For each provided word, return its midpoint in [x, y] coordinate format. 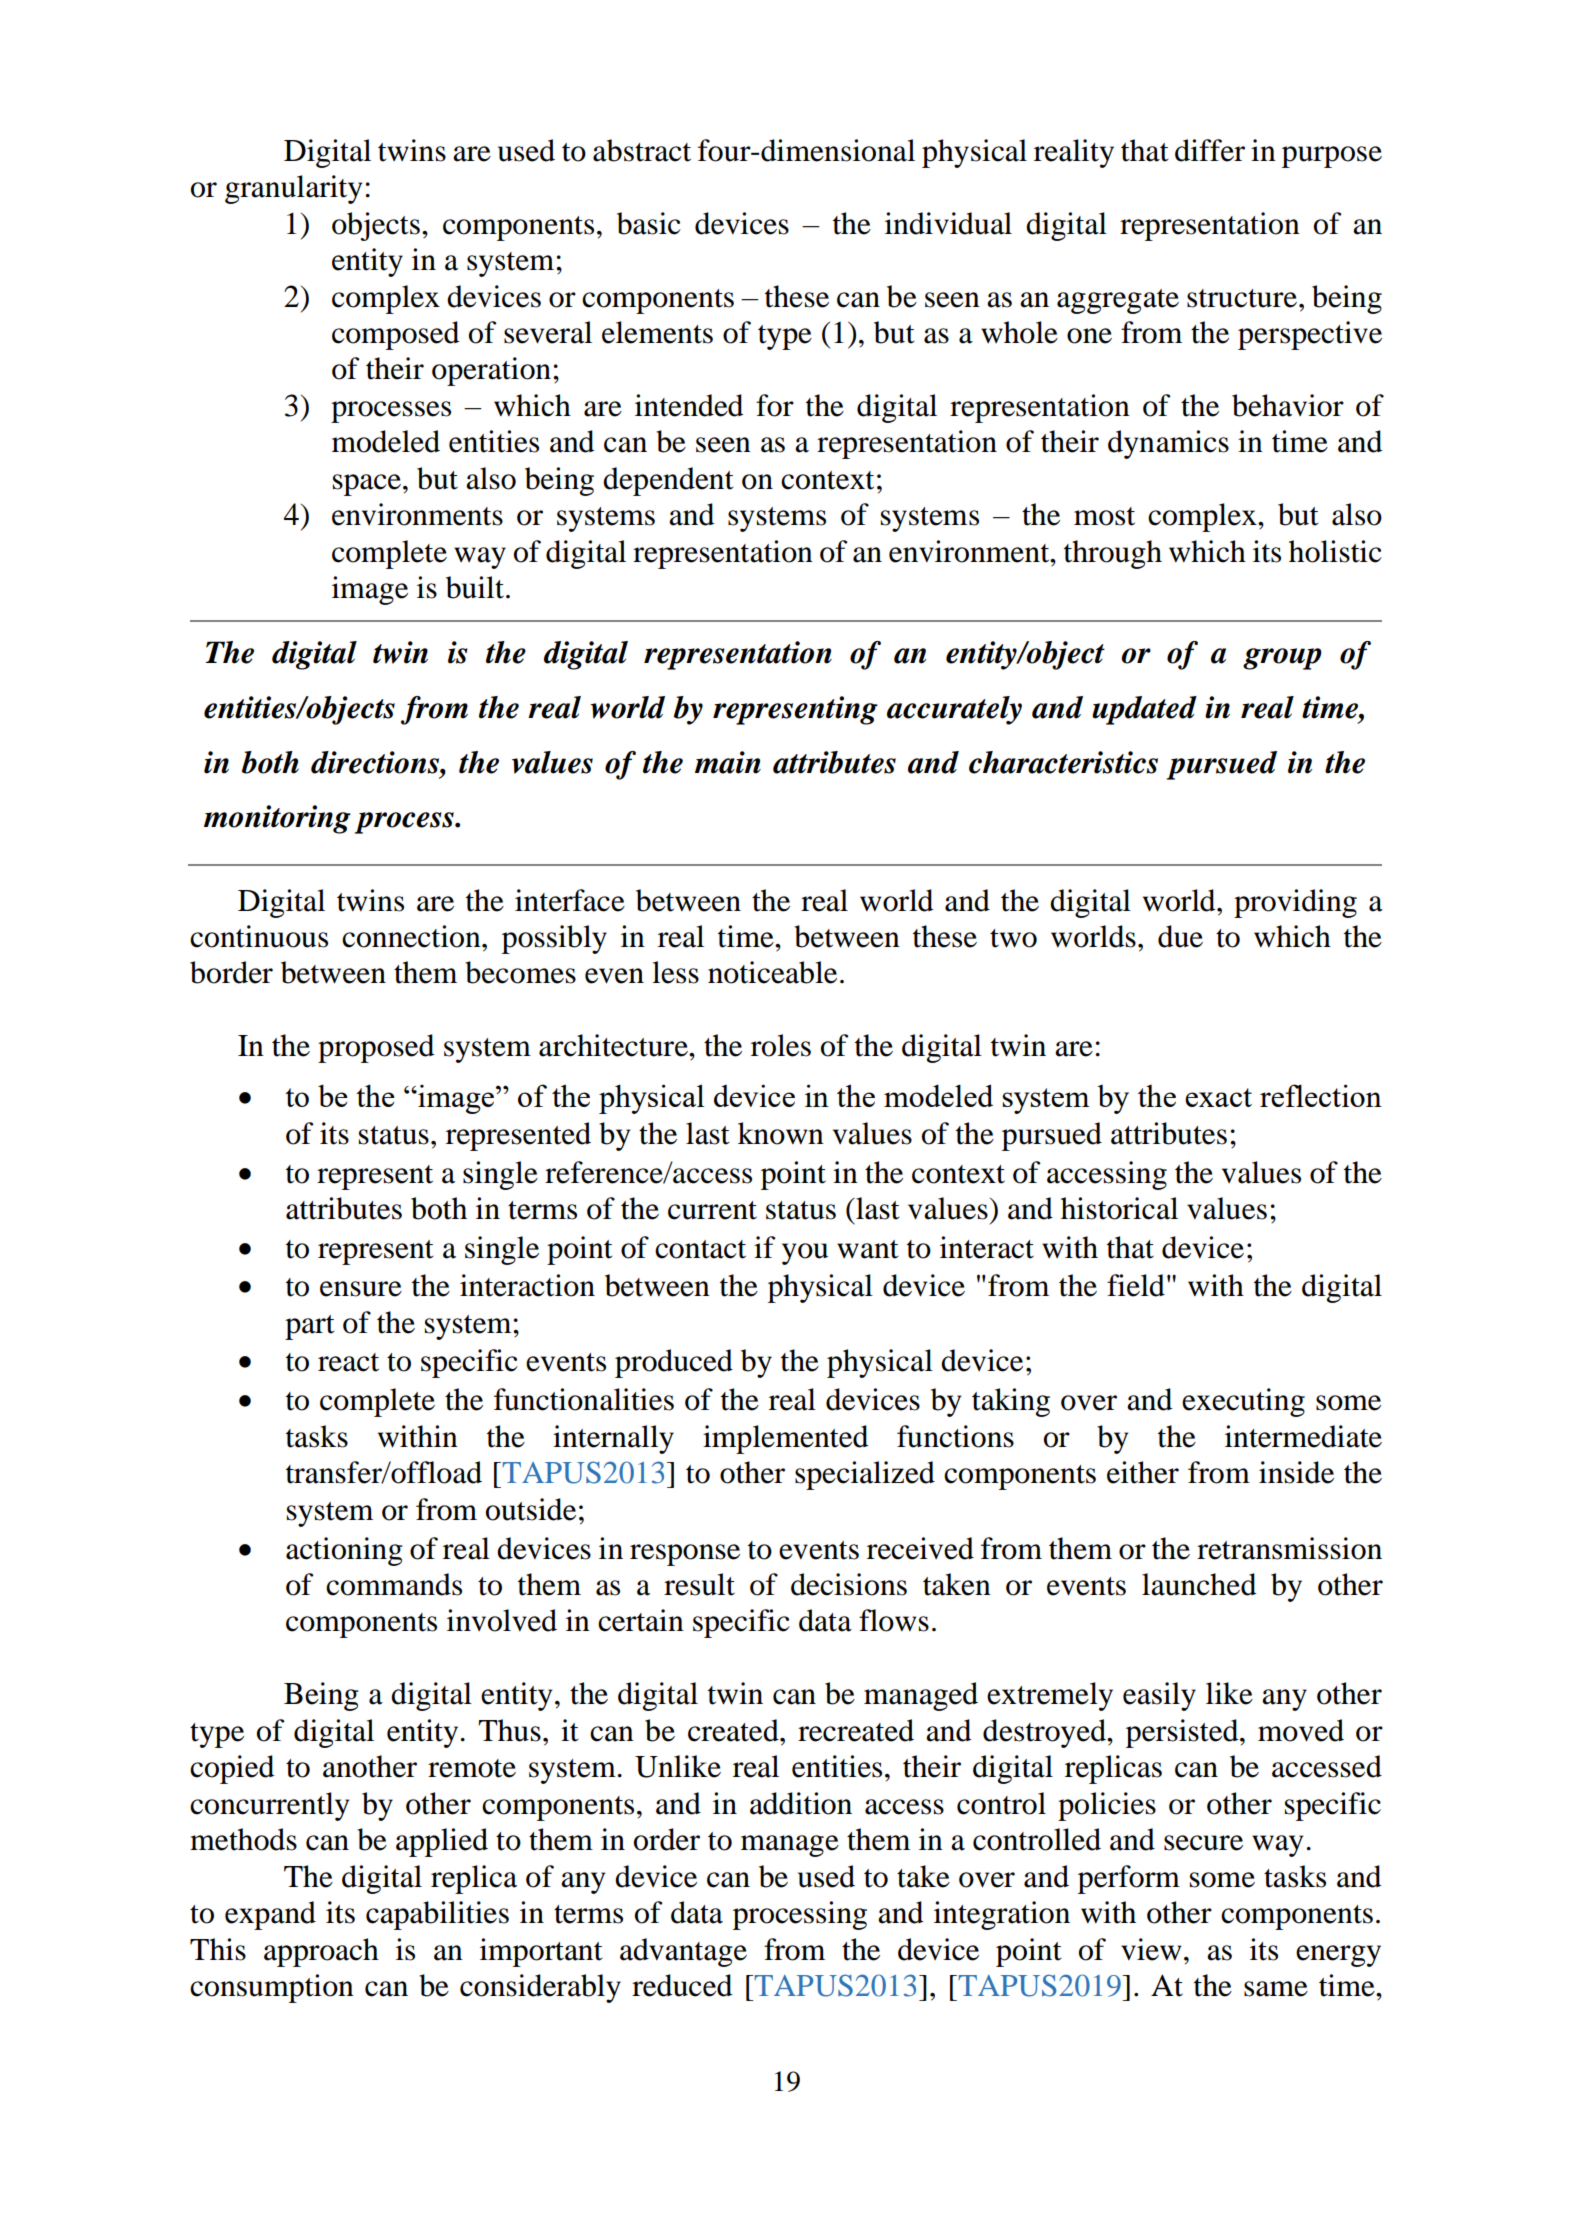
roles [781, 1045]
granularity [293, 189]
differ [1210, 150]
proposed [376, 1048]
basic [649, 223]
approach [321, 1952]
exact [1218, 1097]
